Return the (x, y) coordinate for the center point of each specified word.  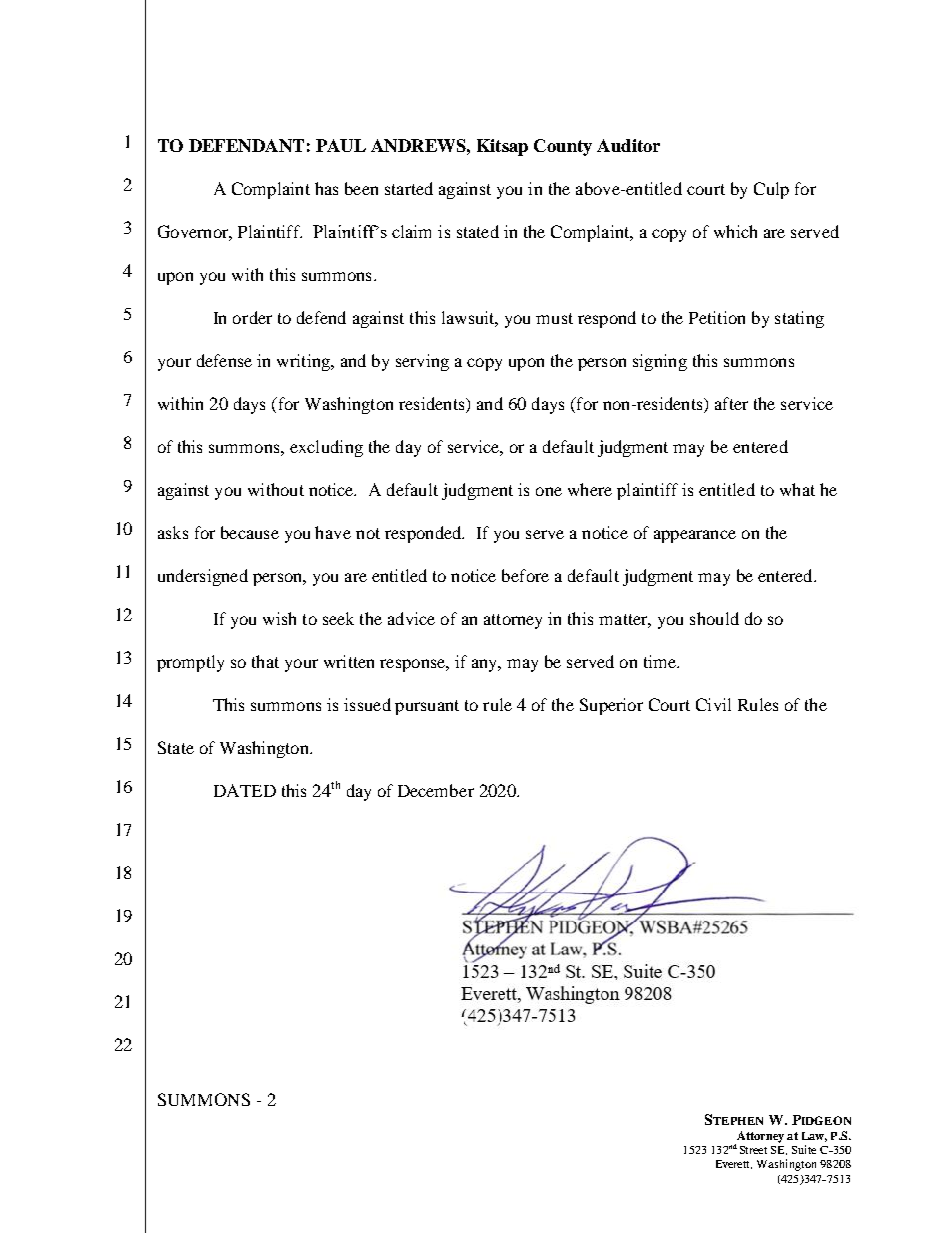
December (436, 790)
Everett (734, 1164)
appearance (695, 536)
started (409, 188)
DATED (245, 790)
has (326, 188)
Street (753, 1150)
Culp (771, 190)
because (250, 532)
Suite (804, 1149)
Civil (713, 704)
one (549, 491)
